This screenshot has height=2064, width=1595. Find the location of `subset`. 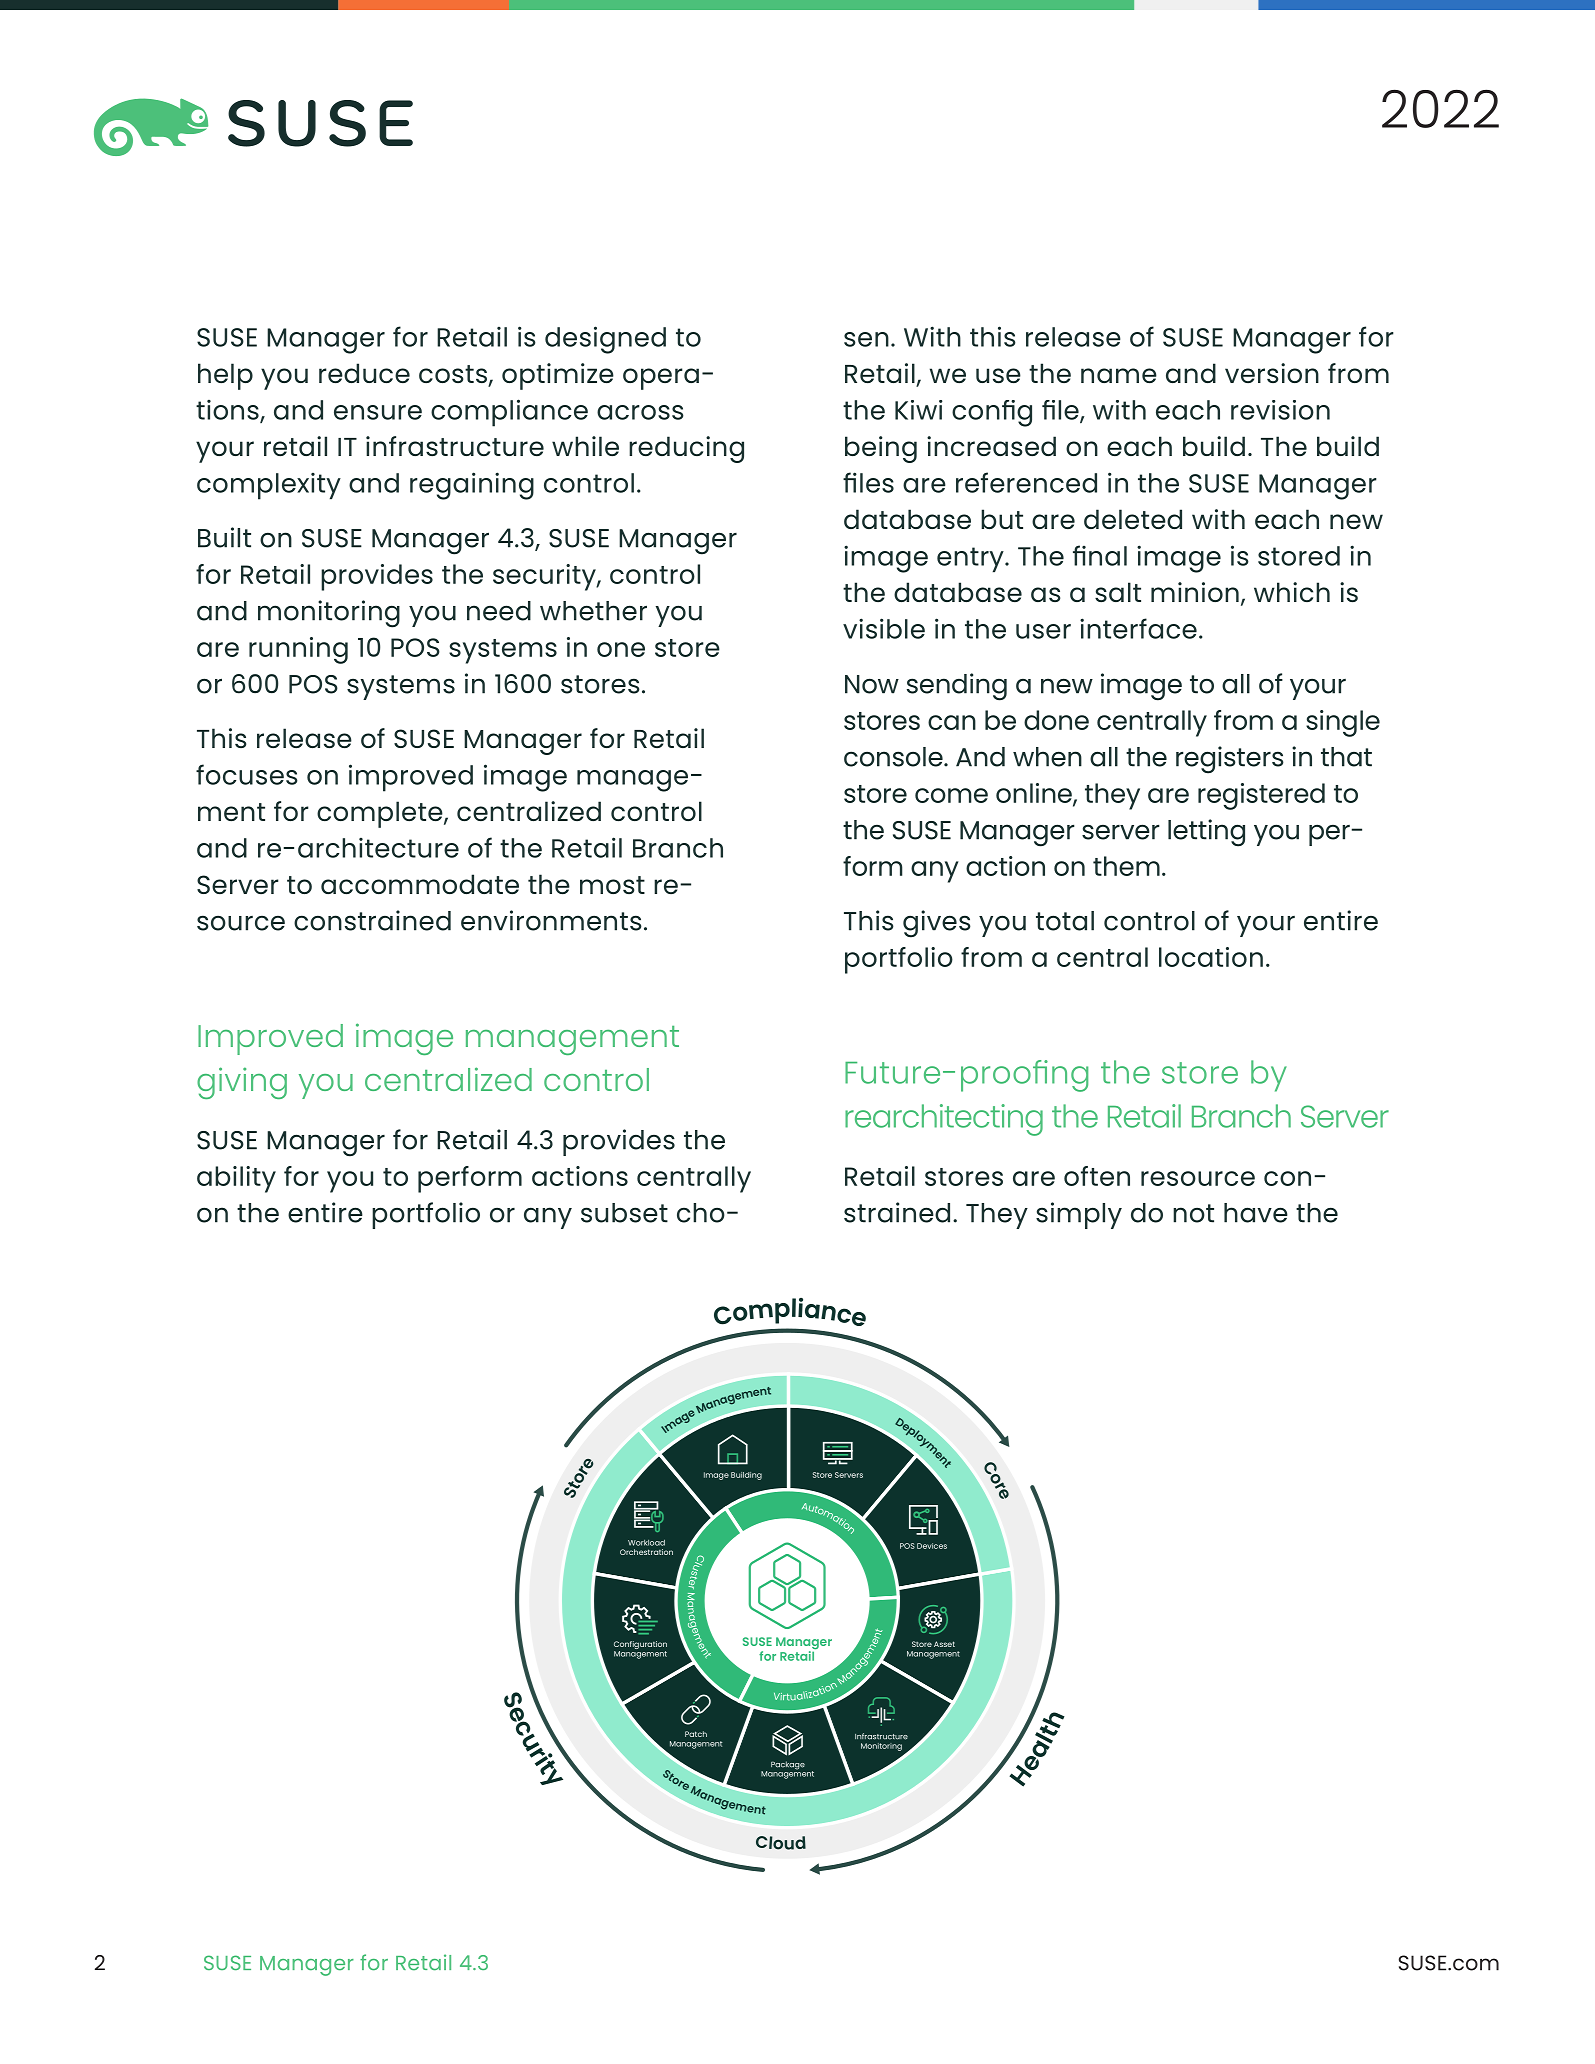

subset is located at coordinates (624, 1213).
